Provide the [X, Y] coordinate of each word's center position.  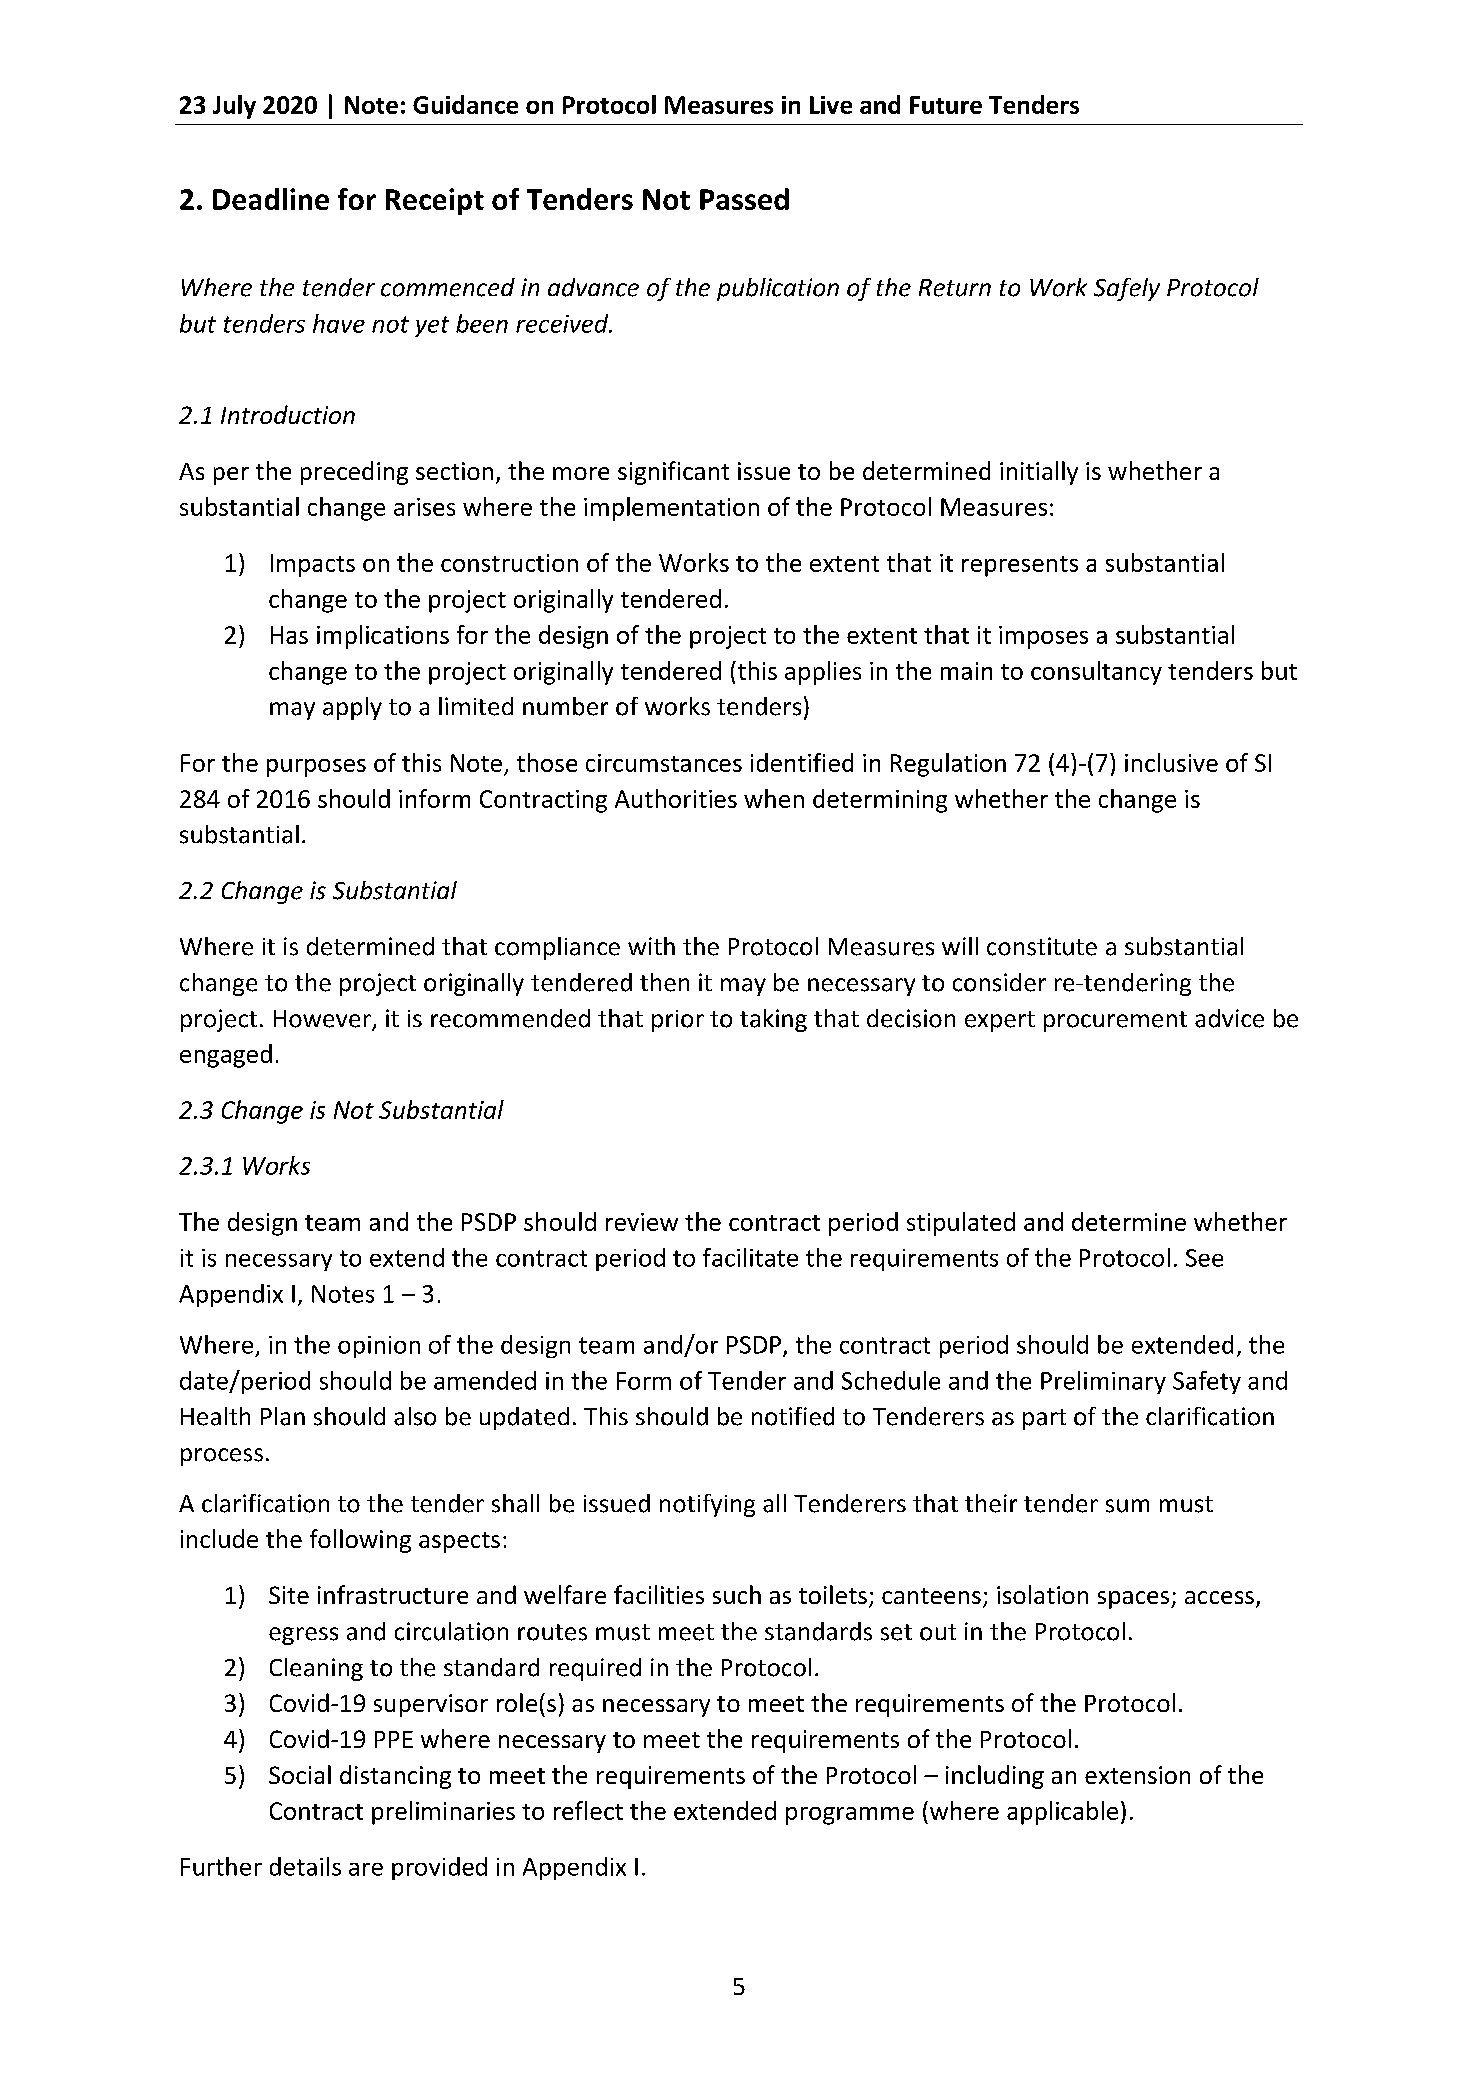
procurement [1115, 1021]
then [664, 982]
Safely [1127, 289]
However [323, 1020]
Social [300, 1774]
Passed [744, 199]
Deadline [271, 199]
